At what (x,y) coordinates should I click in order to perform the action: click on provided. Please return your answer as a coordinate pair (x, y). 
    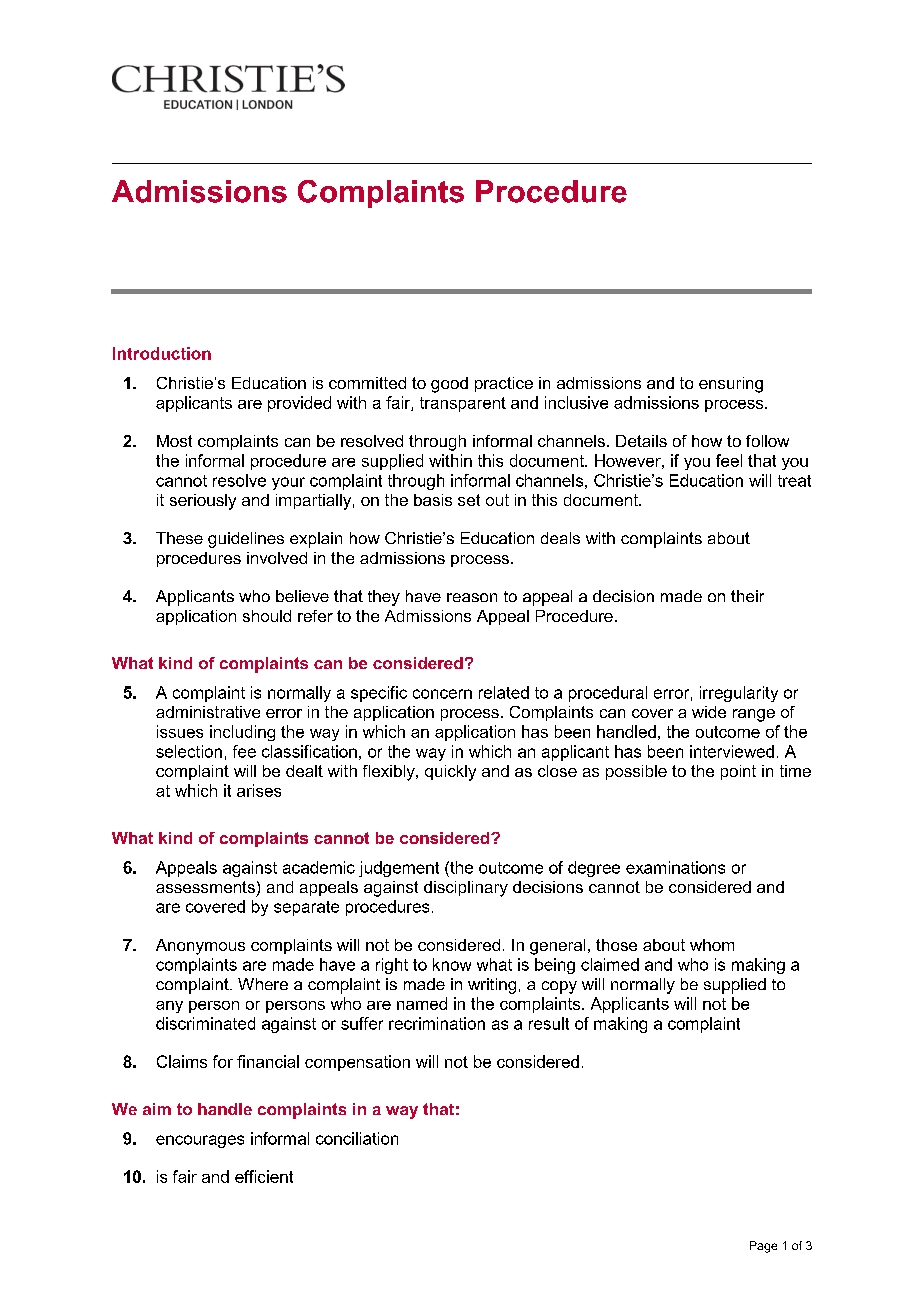
    Looking at the image, I should click on (299, 404).
